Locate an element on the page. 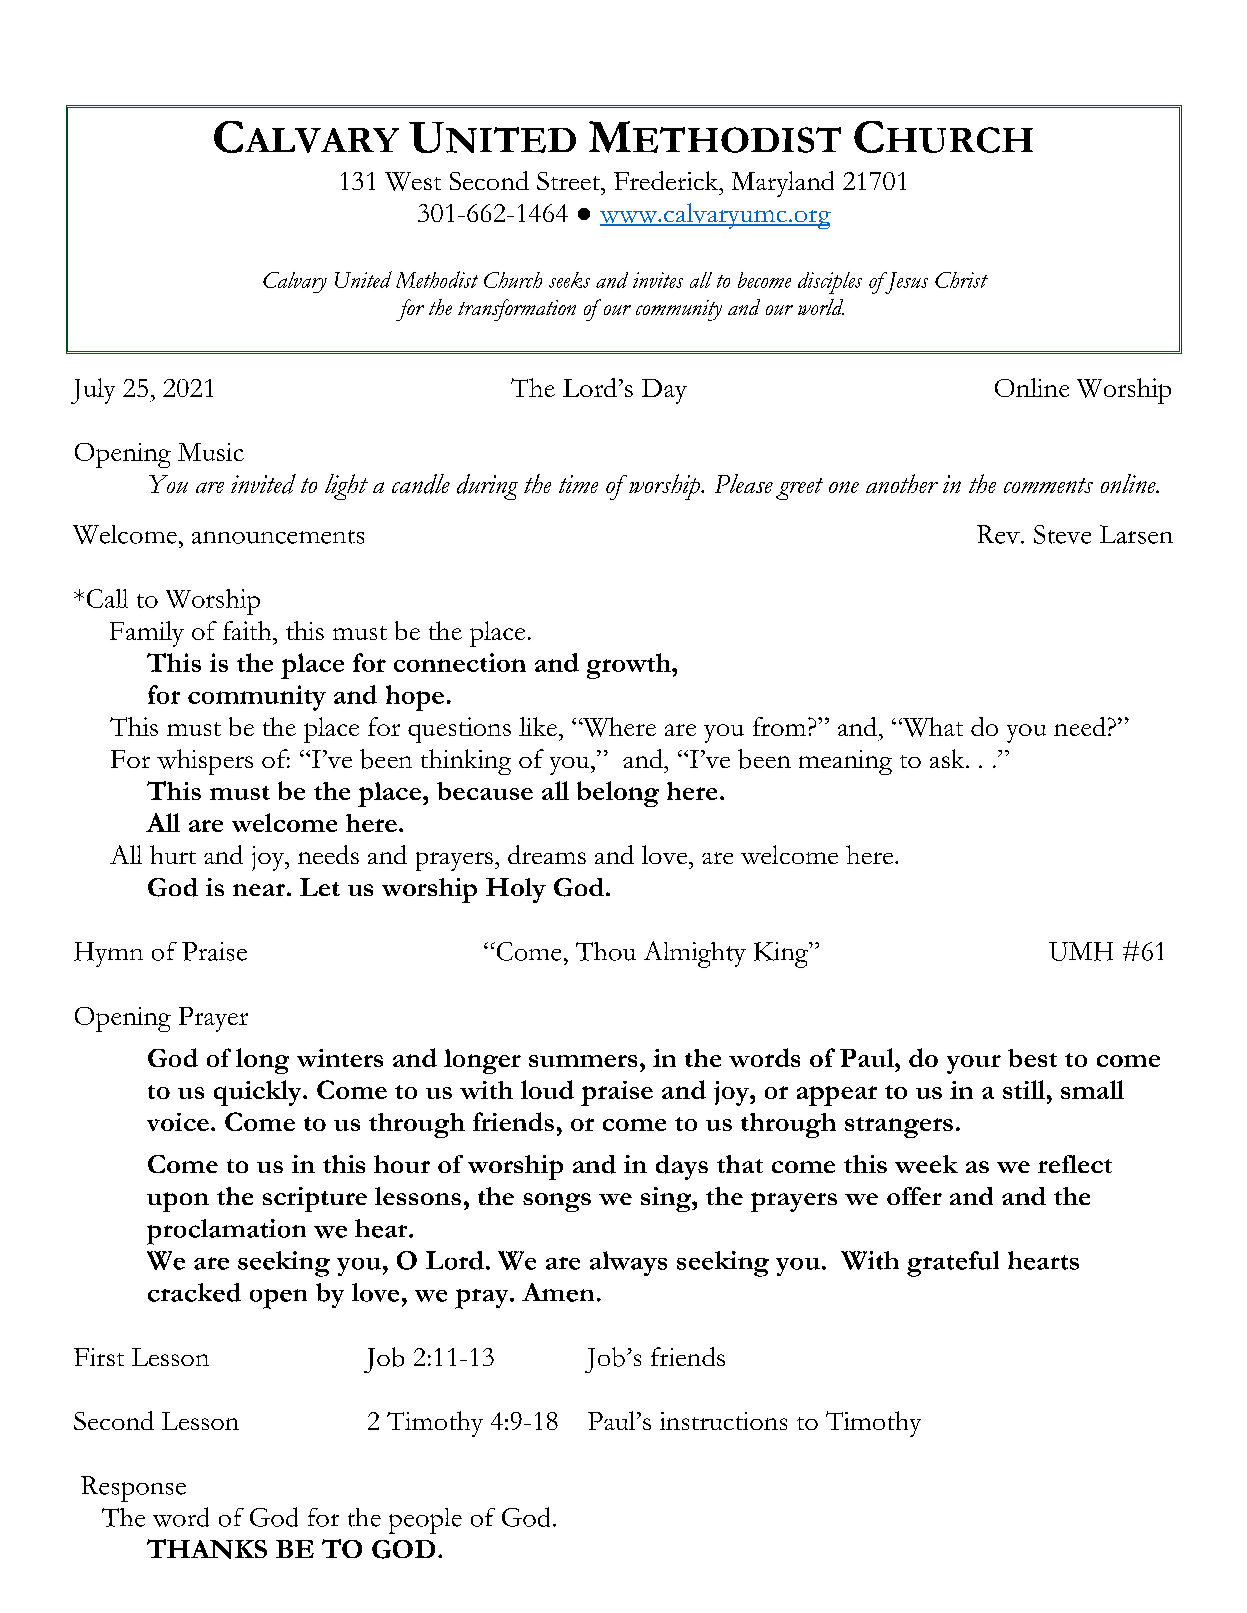  dreams is located at coordinates (547, 854).
